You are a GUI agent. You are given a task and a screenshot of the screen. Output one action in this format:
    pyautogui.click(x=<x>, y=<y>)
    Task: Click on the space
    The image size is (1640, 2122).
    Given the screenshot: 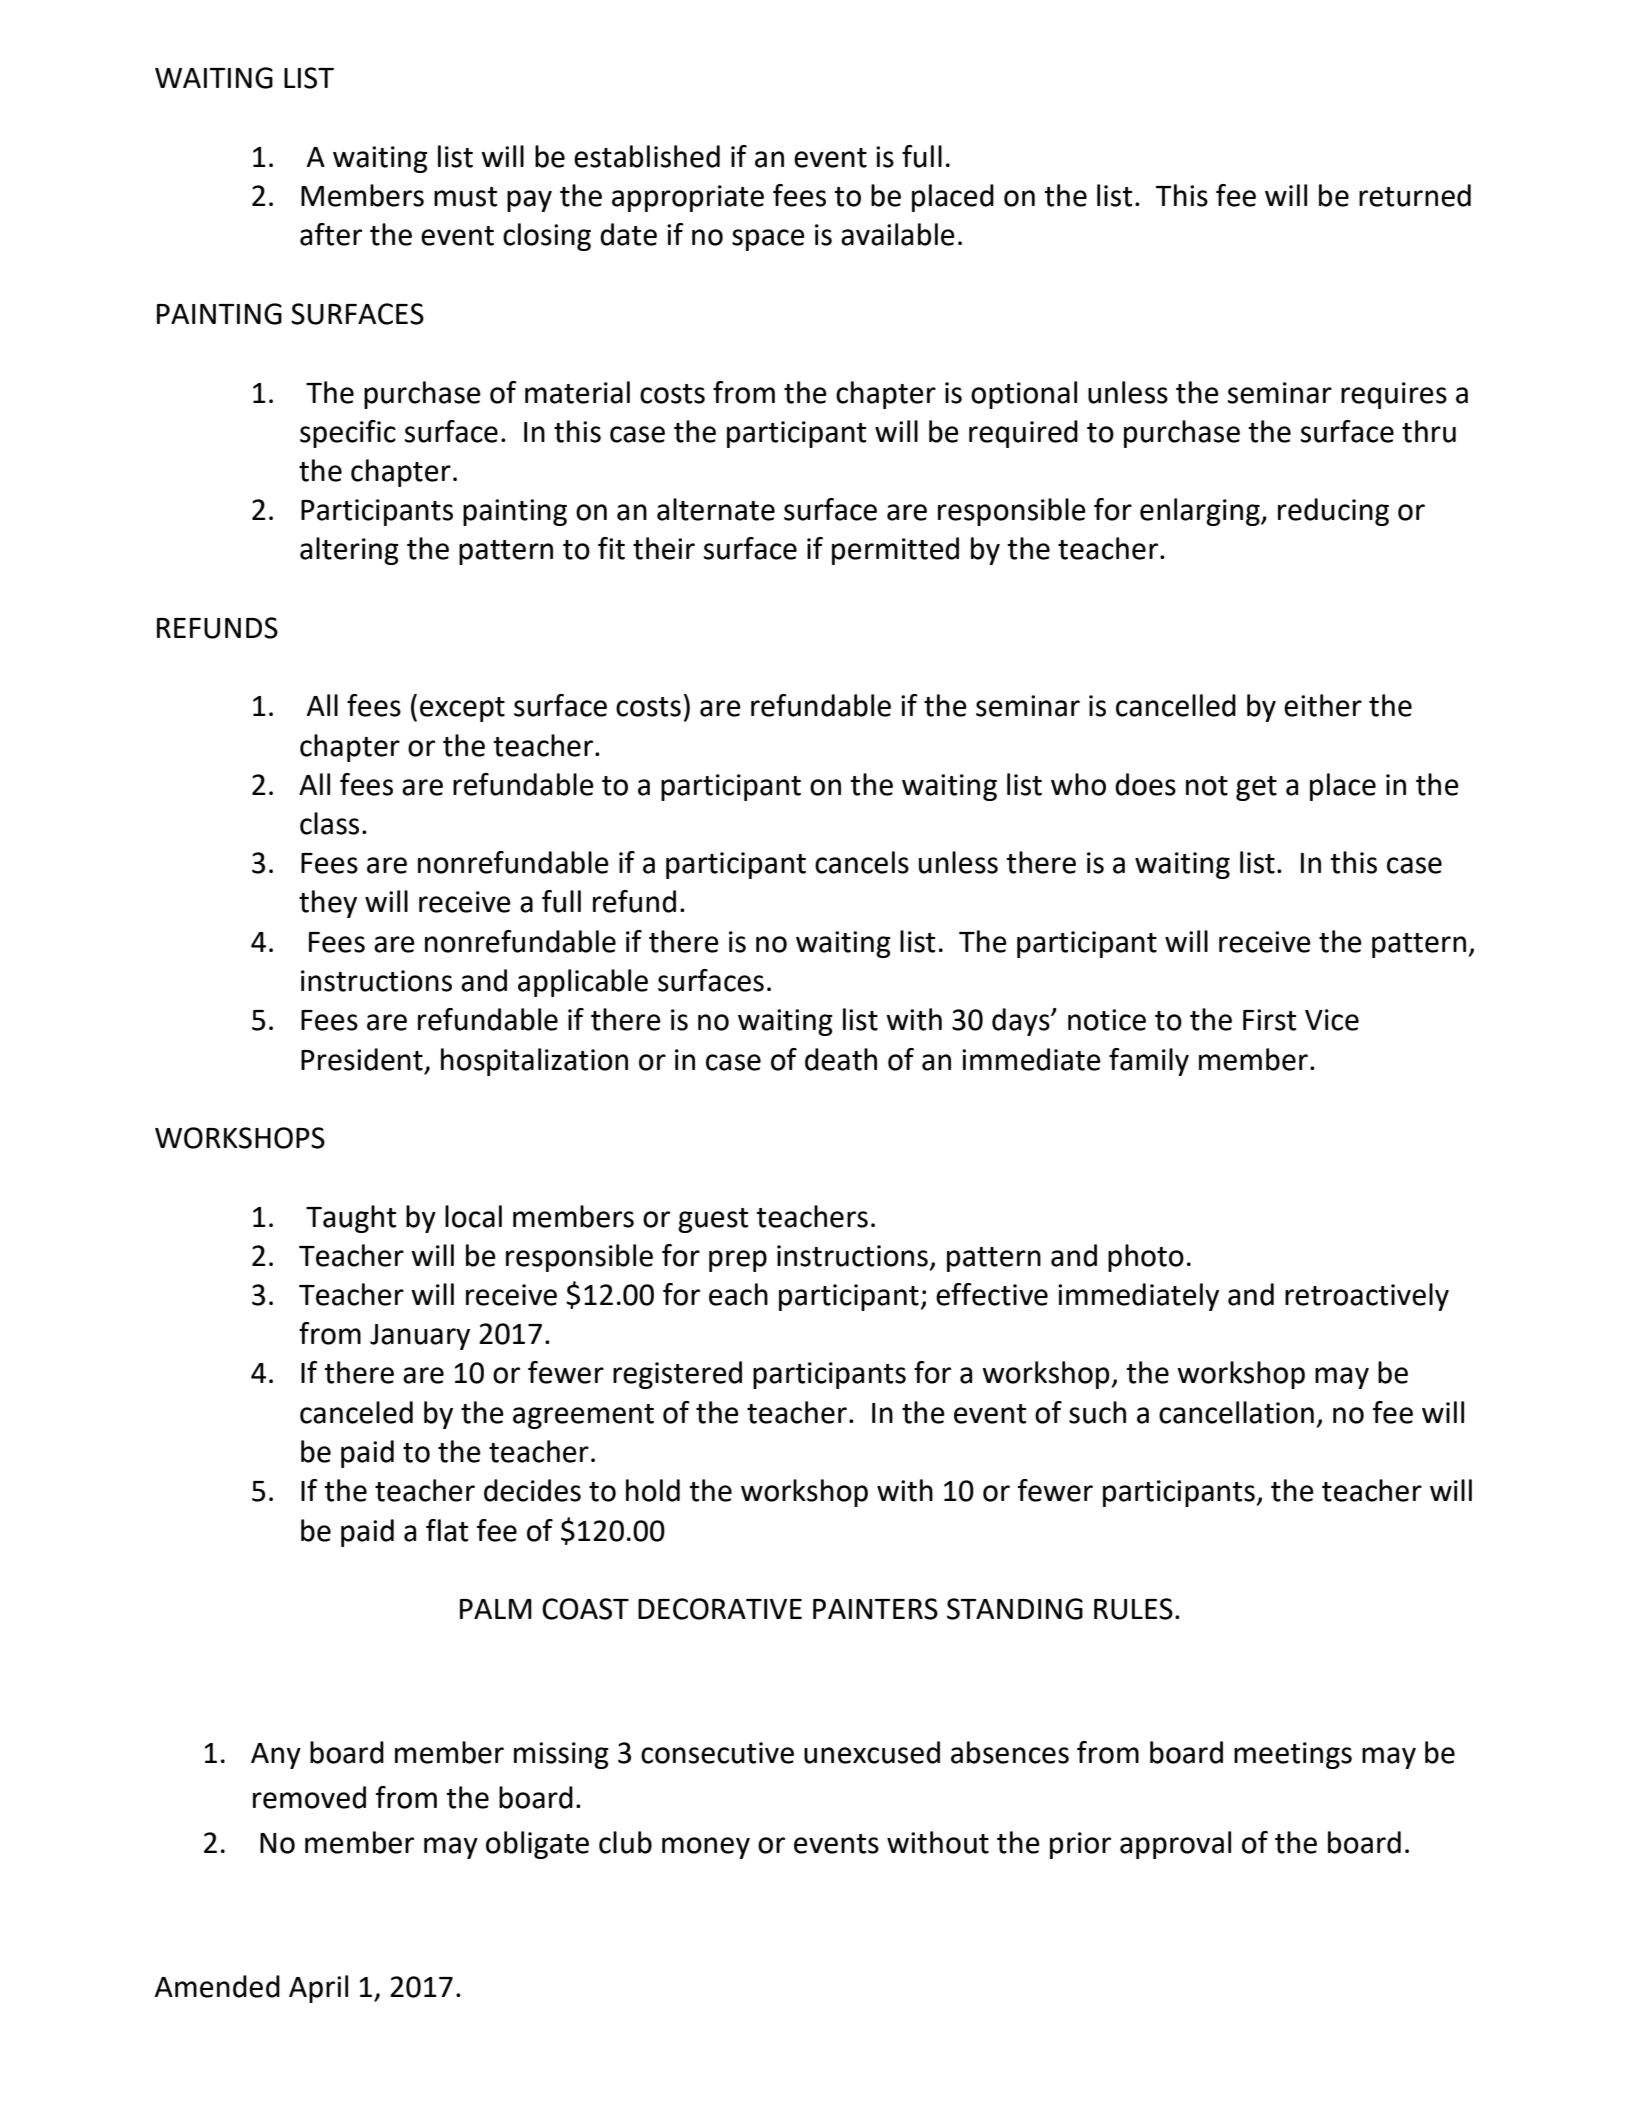 What is the action you would take?
    pyautogui.click(x=768, y=240)
